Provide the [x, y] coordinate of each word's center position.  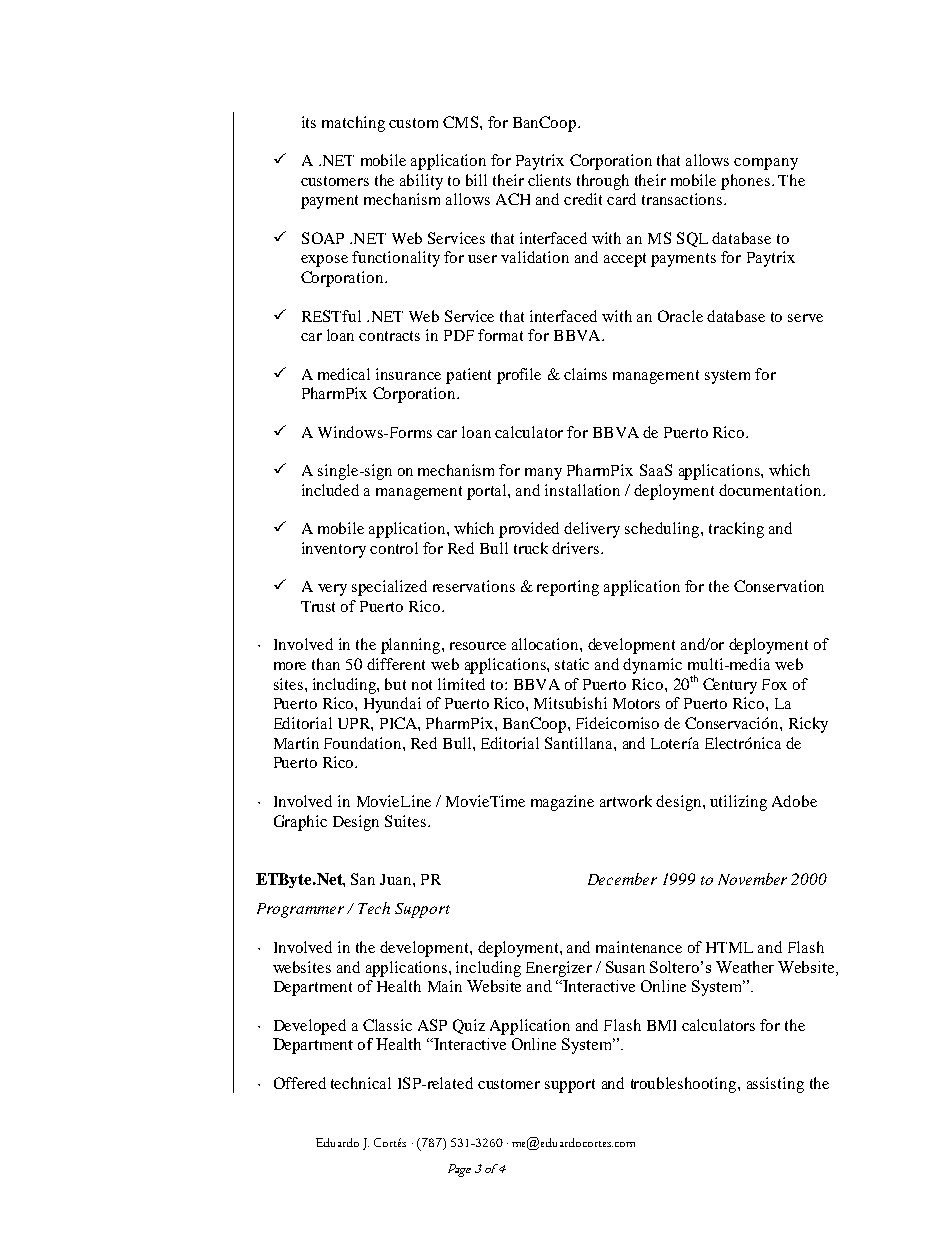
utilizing [738, 803]
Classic [387, 1025]
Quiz [469, 1026]
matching [353, 124]
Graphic [300, 823]
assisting [775, 1085]
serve [805, 318]
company [766, 164]
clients [549, 180]
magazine [562, 803]
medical [344, 374]
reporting [568, 588]
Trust [318, 606]
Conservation [779, 586]
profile [519, 376]
